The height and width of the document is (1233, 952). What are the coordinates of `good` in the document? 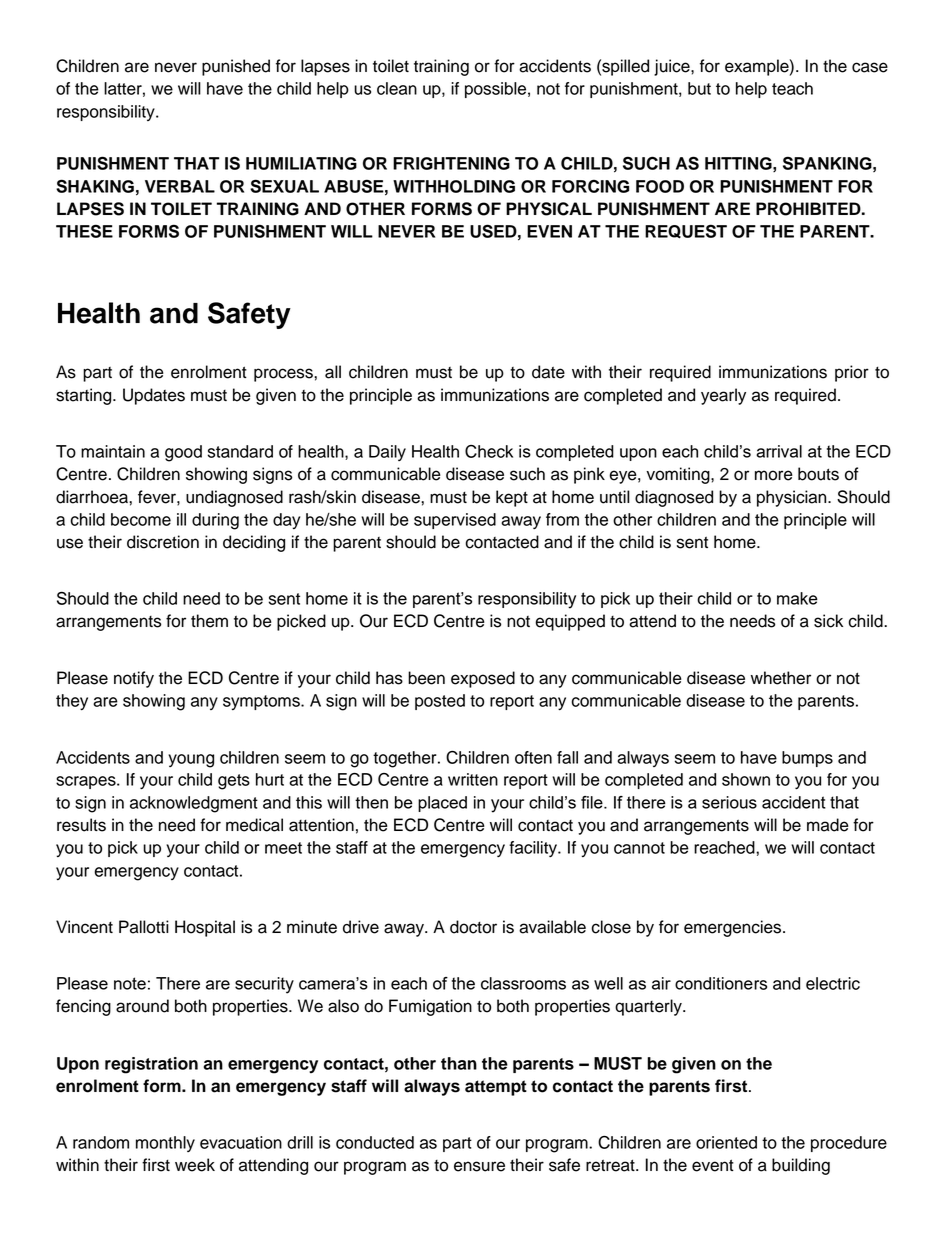 It's located at (183, 453).
